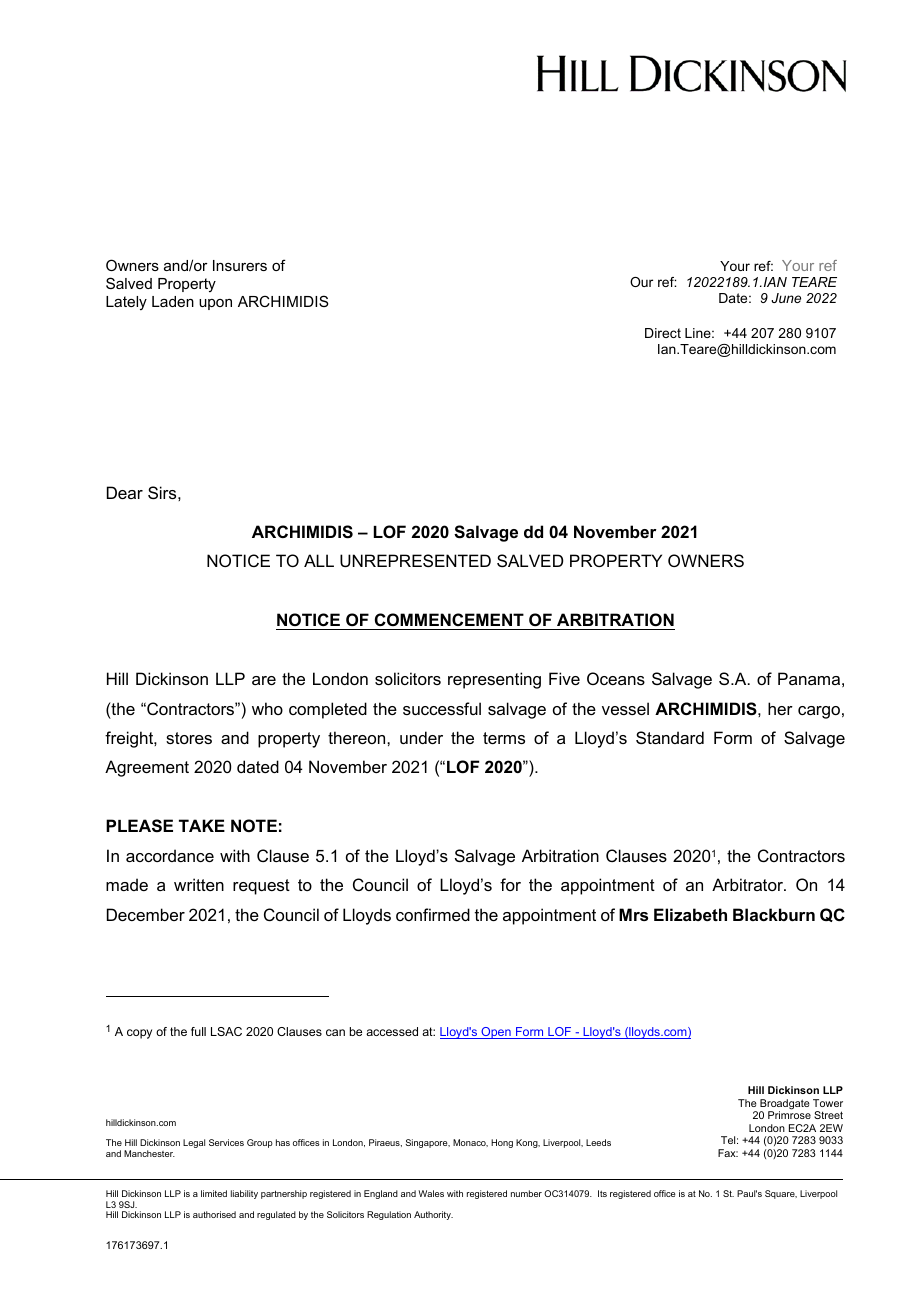 The image size is (924, 1308). Describe the element at coordinates (125, 492) in the screenshot. I see `Dear` at that location.
